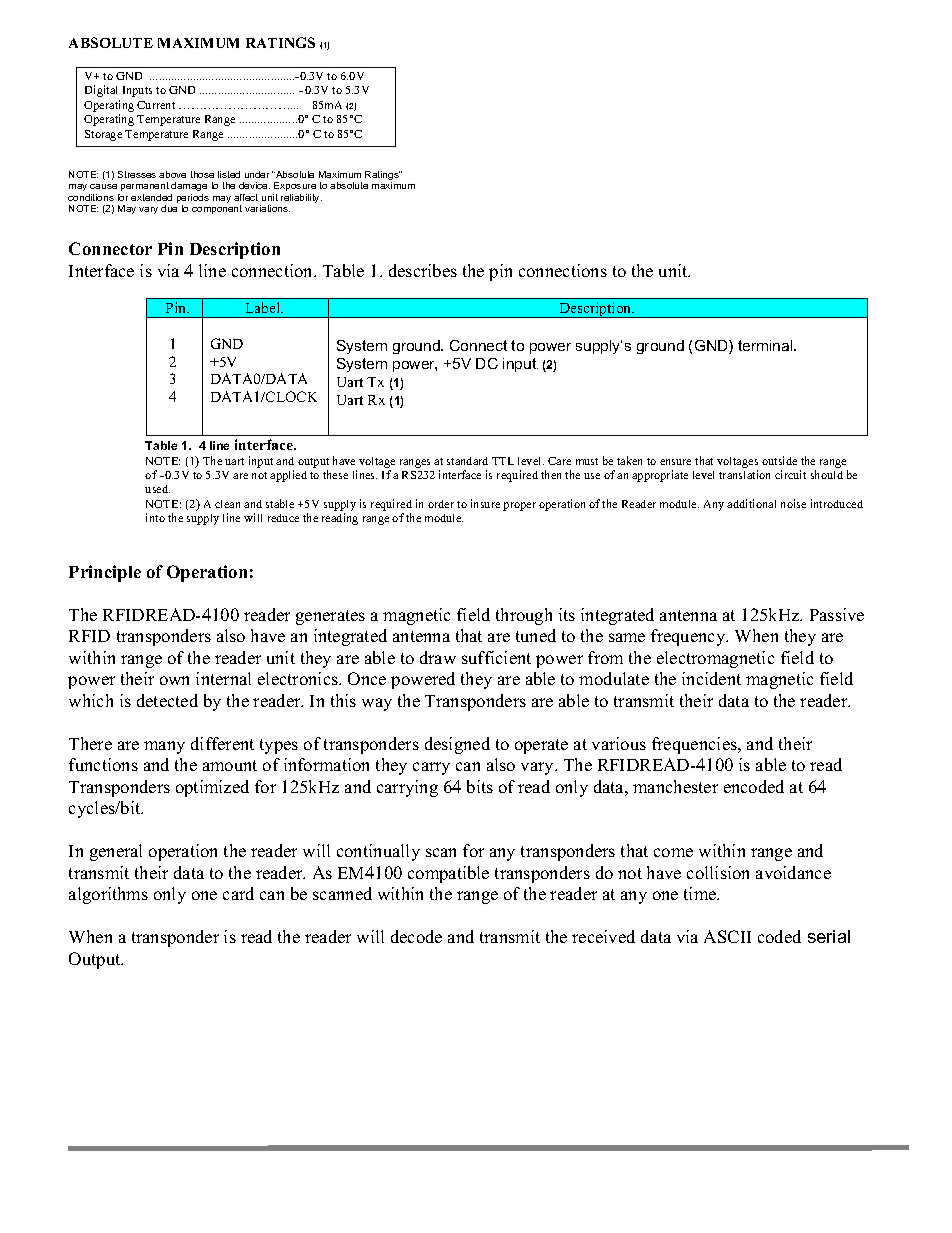 This image has width=952, height=1233. I want to click on Exposure, so click(295, 186).
